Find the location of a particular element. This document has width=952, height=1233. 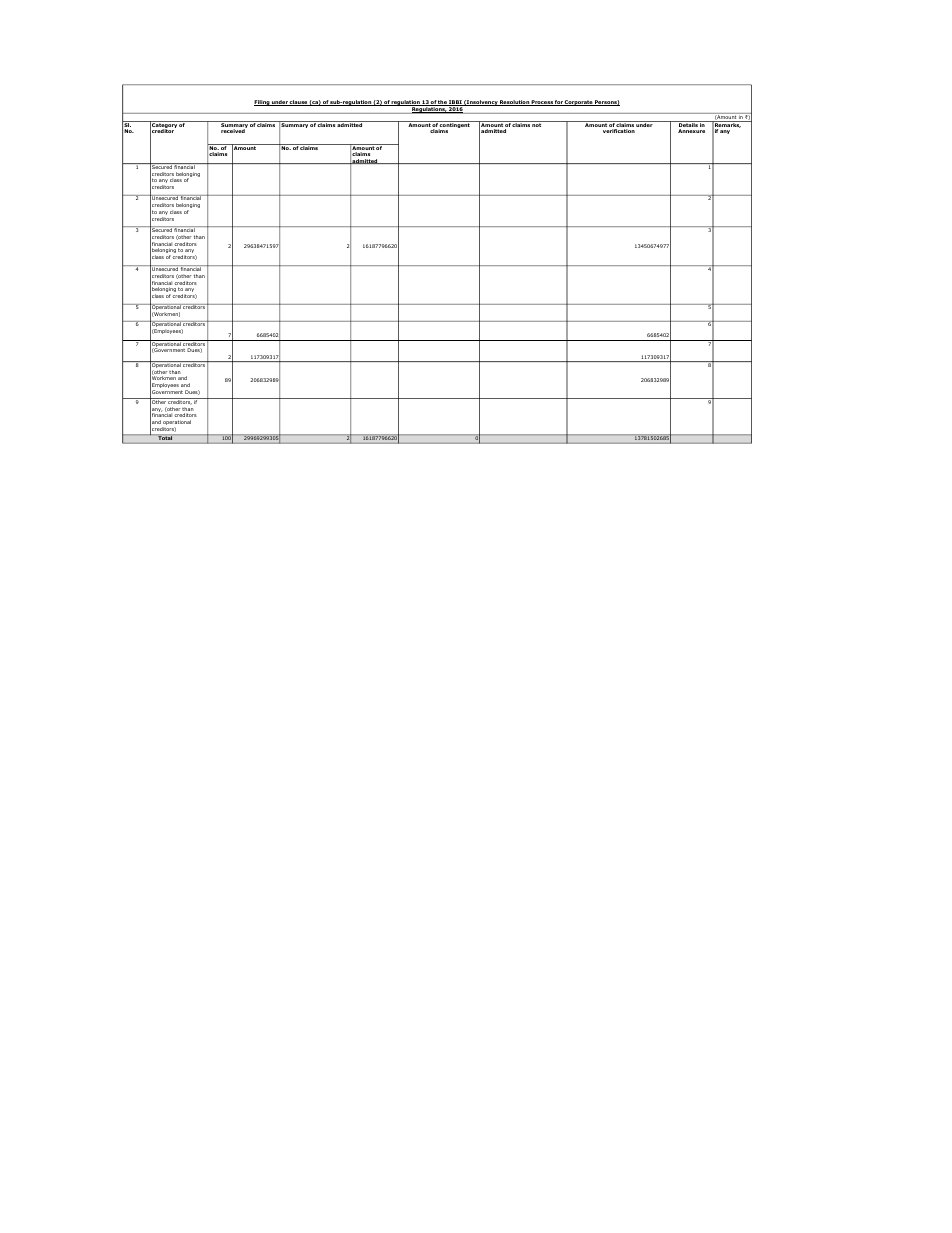

clause is located at coordinates (298, 103).
